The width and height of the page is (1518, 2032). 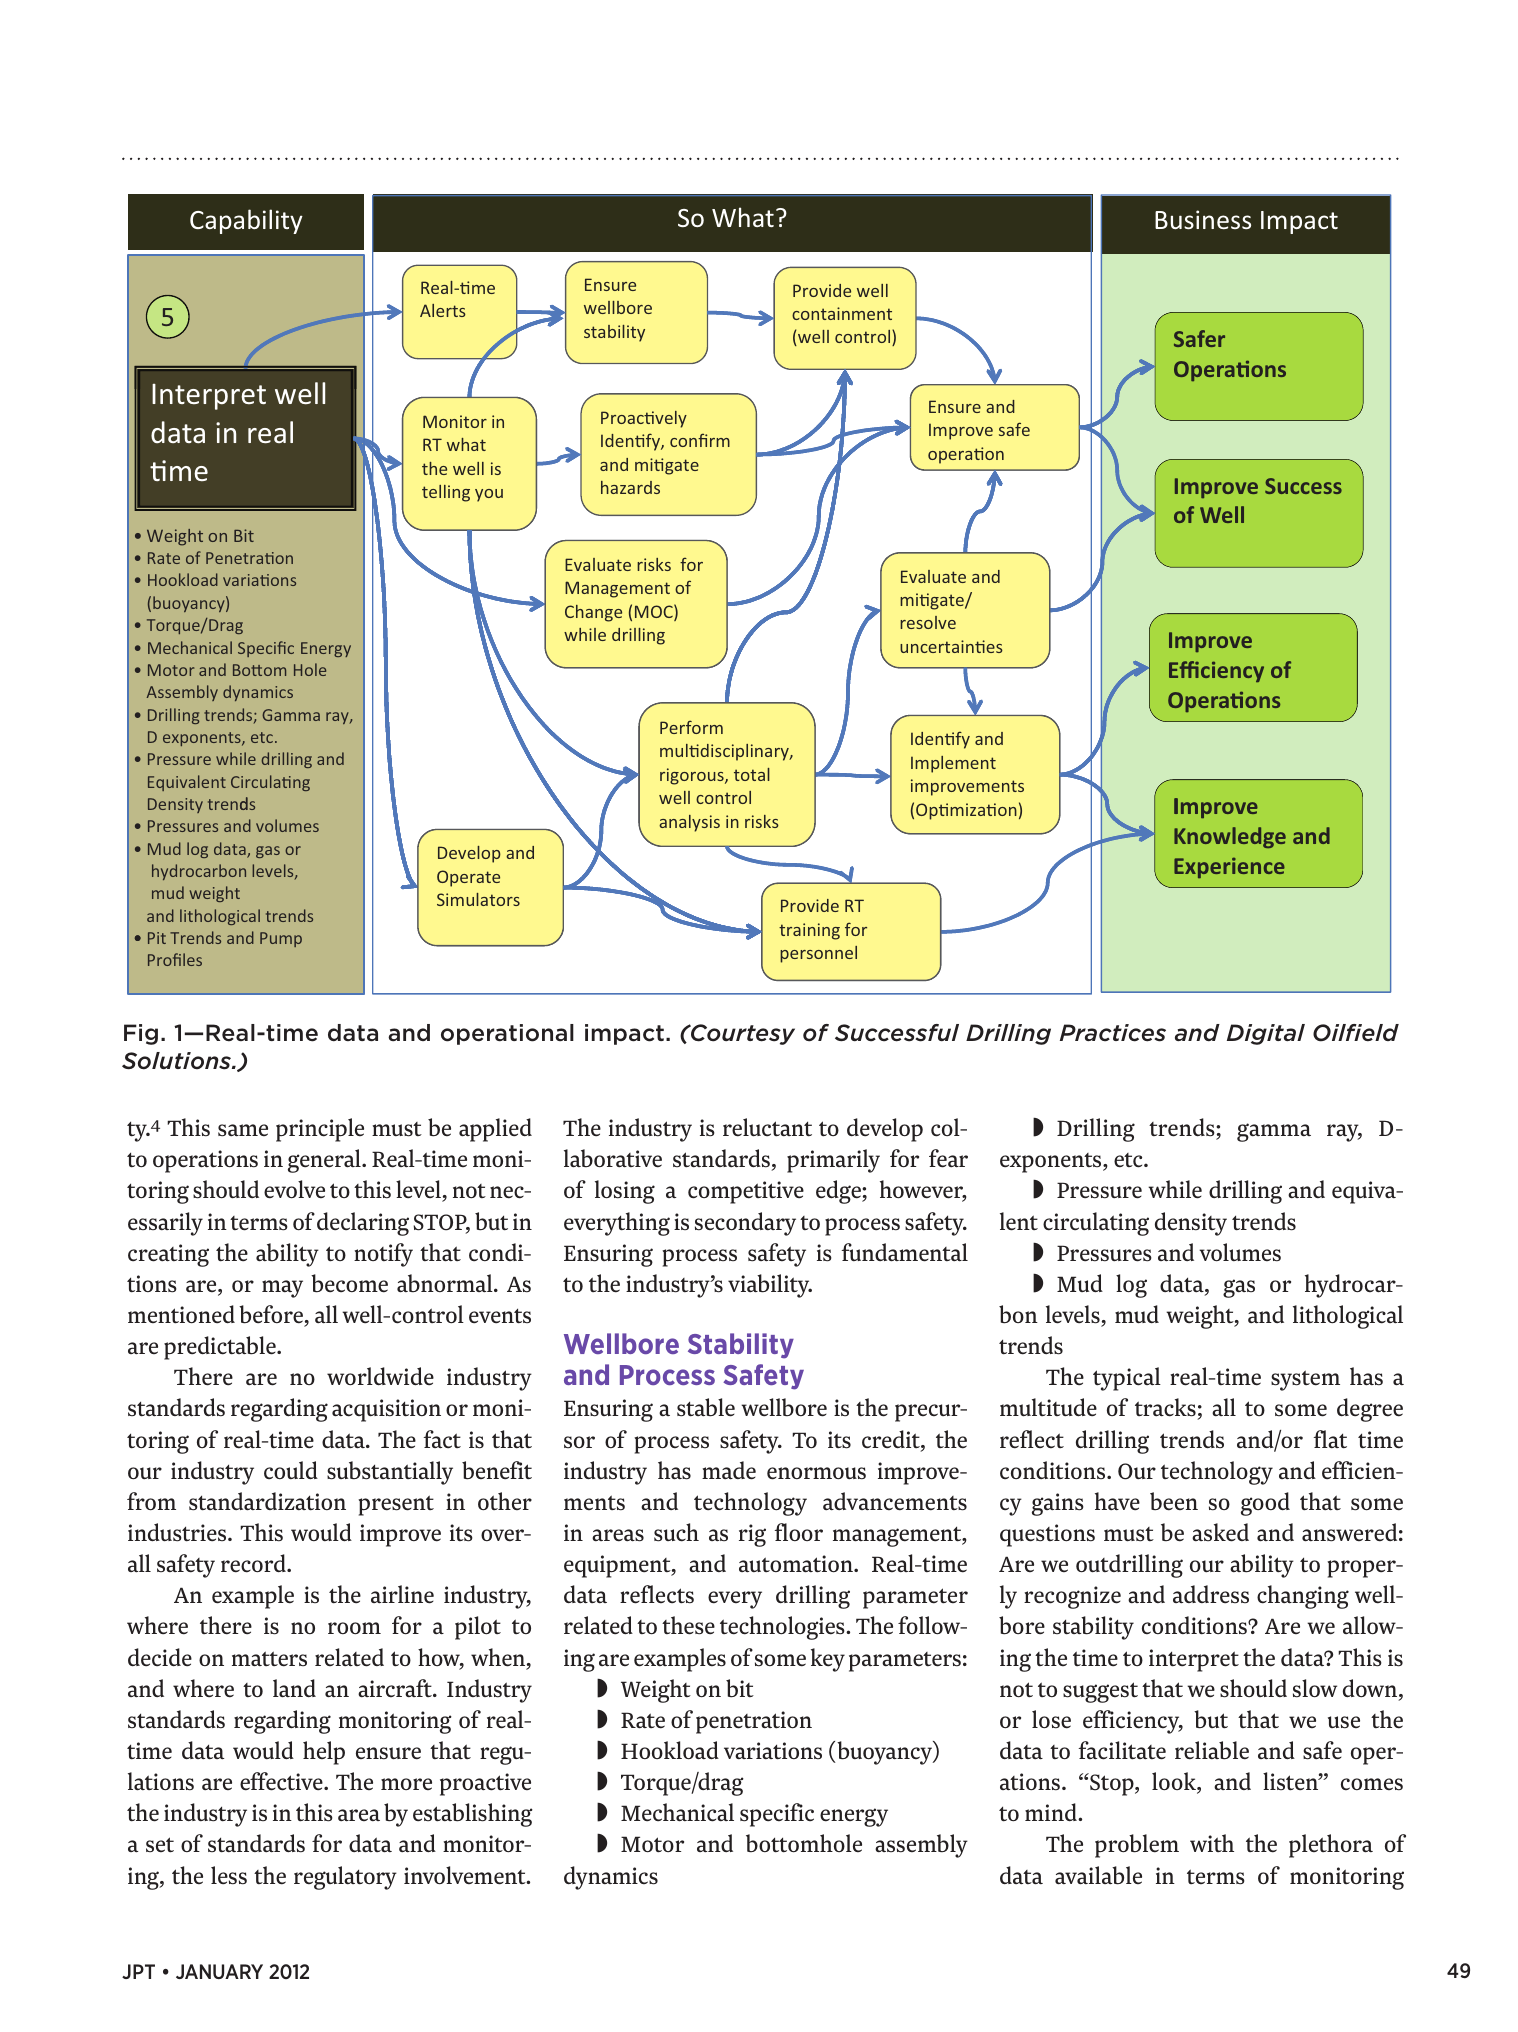 I want to click on asked, so click(x=1220, y=1532).
